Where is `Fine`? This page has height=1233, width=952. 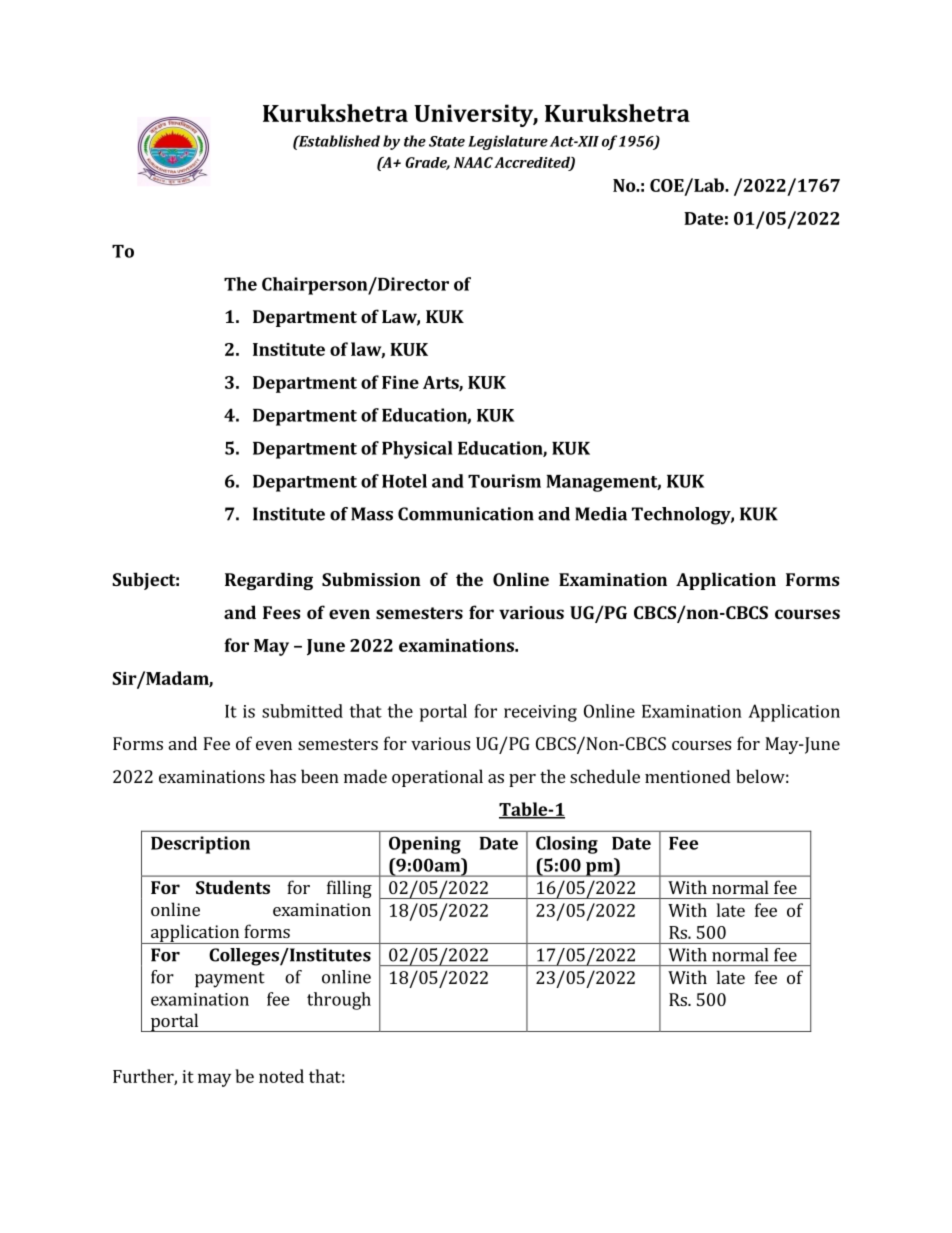
Fine is located at coordinates (400, 382).
